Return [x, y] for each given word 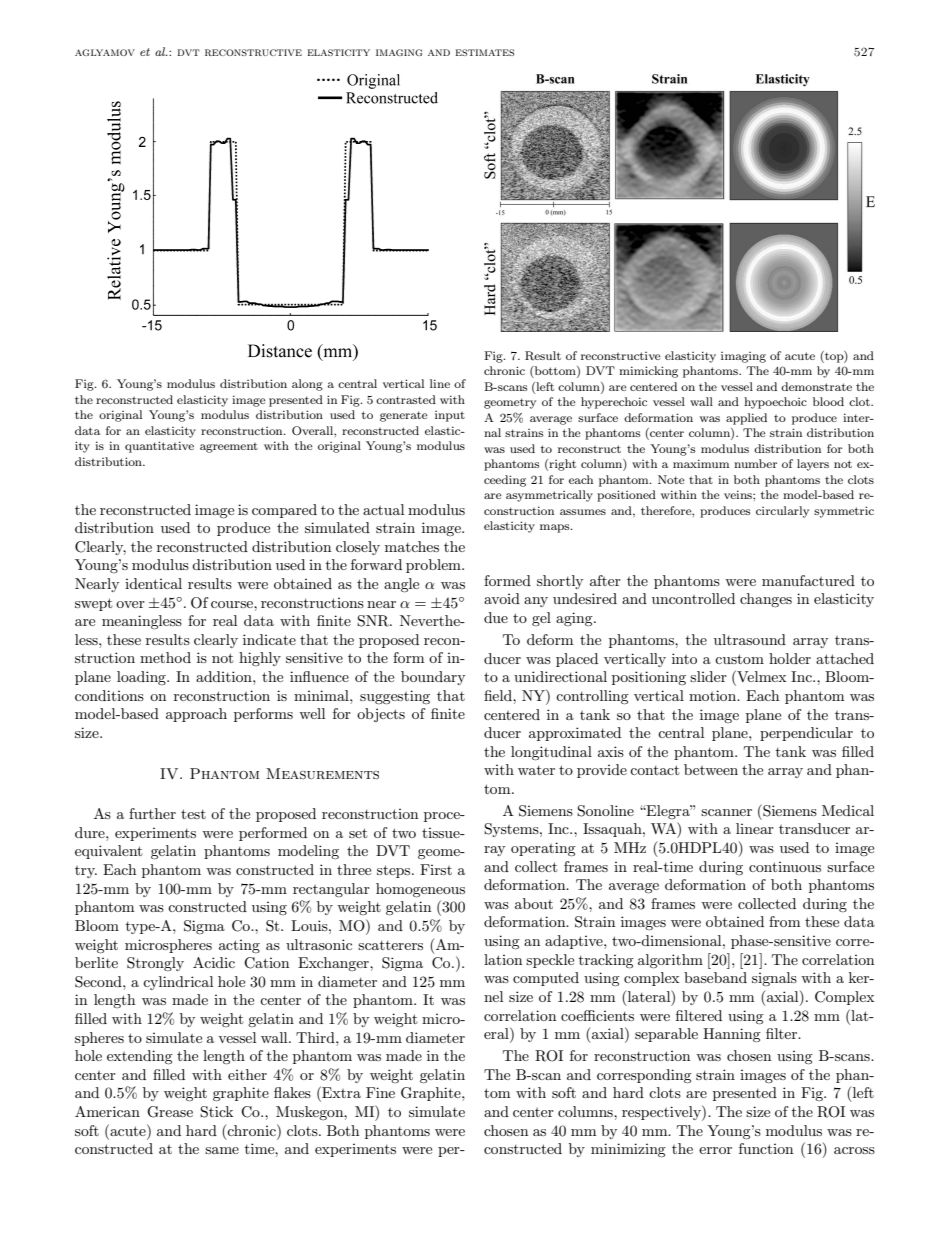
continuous [785, 866]
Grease [170, 1112]
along [307, 385]
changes [766, 600]
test [193, 814]
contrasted [406, 399]
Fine [380, 1092]
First [436, 869]
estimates [485, 52]
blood [828, 401]
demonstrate [816, 386]
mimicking [648, 372]
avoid [502, 598]
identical [153, 583]
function [766, 1148]
